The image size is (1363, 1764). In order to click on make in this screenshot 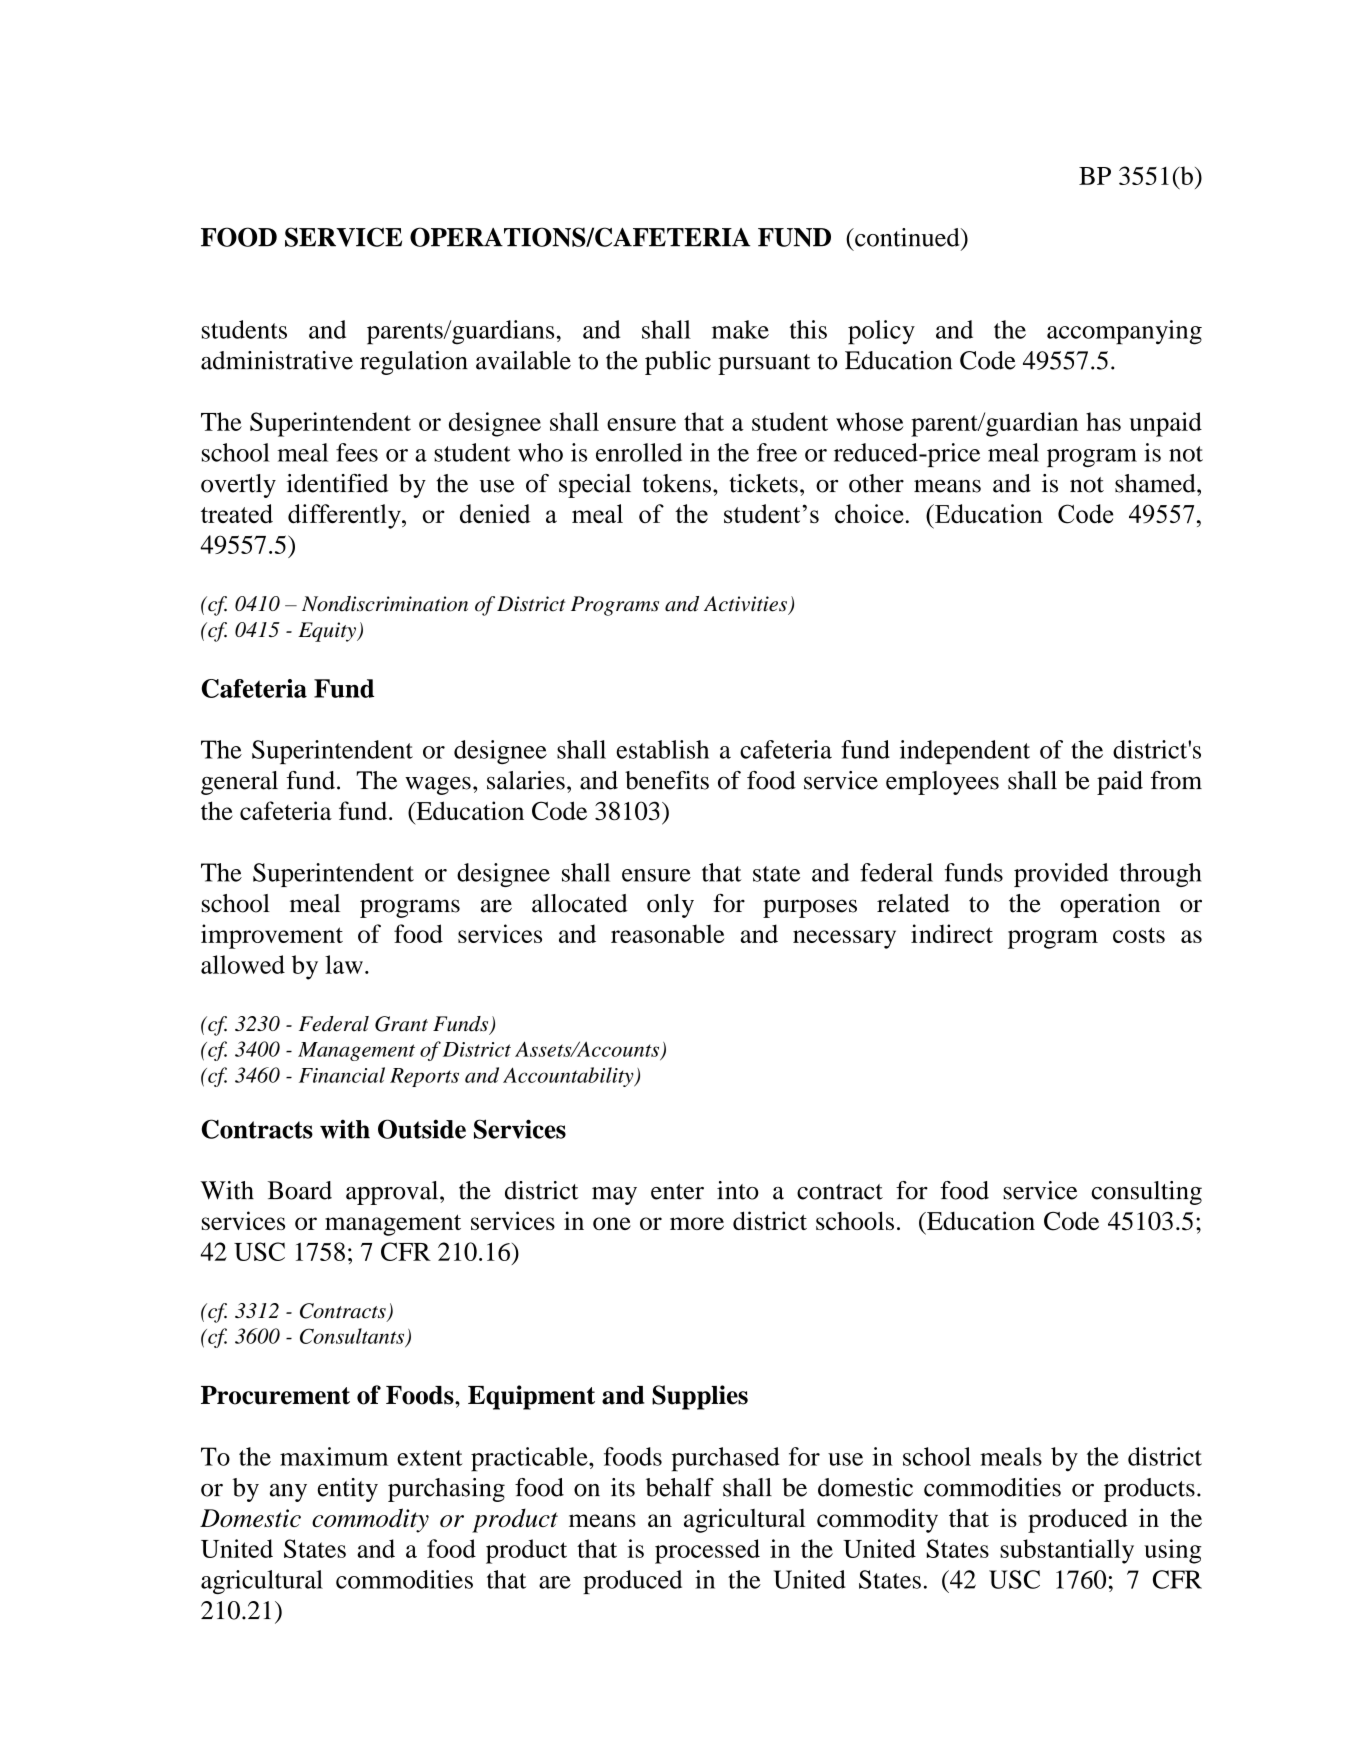, I will do `click(740, 329)`.
